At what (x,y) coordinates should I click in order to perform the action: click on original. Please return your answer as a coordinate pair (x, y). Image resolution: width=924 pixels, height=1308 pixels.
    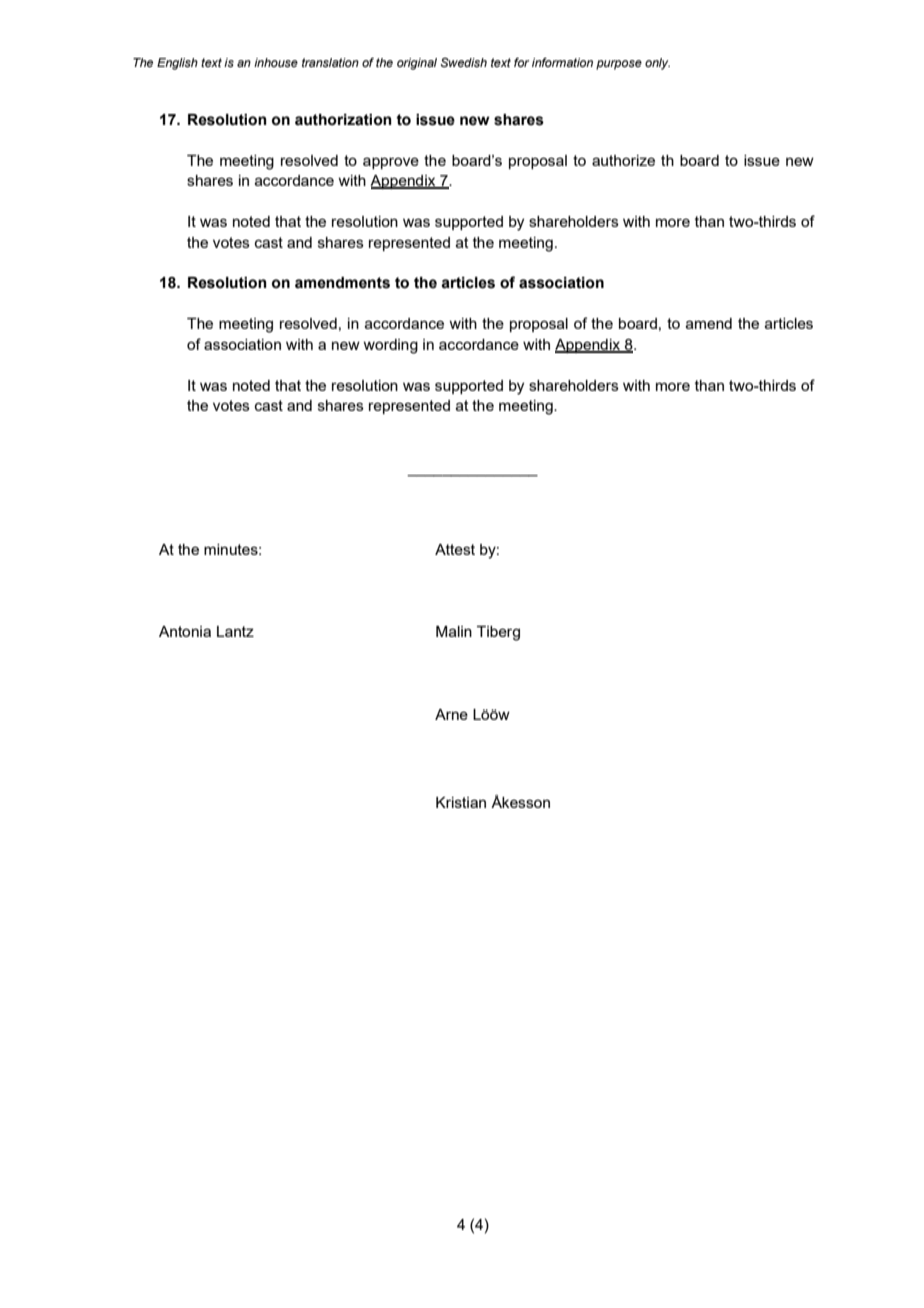
    Looking at the image, I should click on (417, 64).
